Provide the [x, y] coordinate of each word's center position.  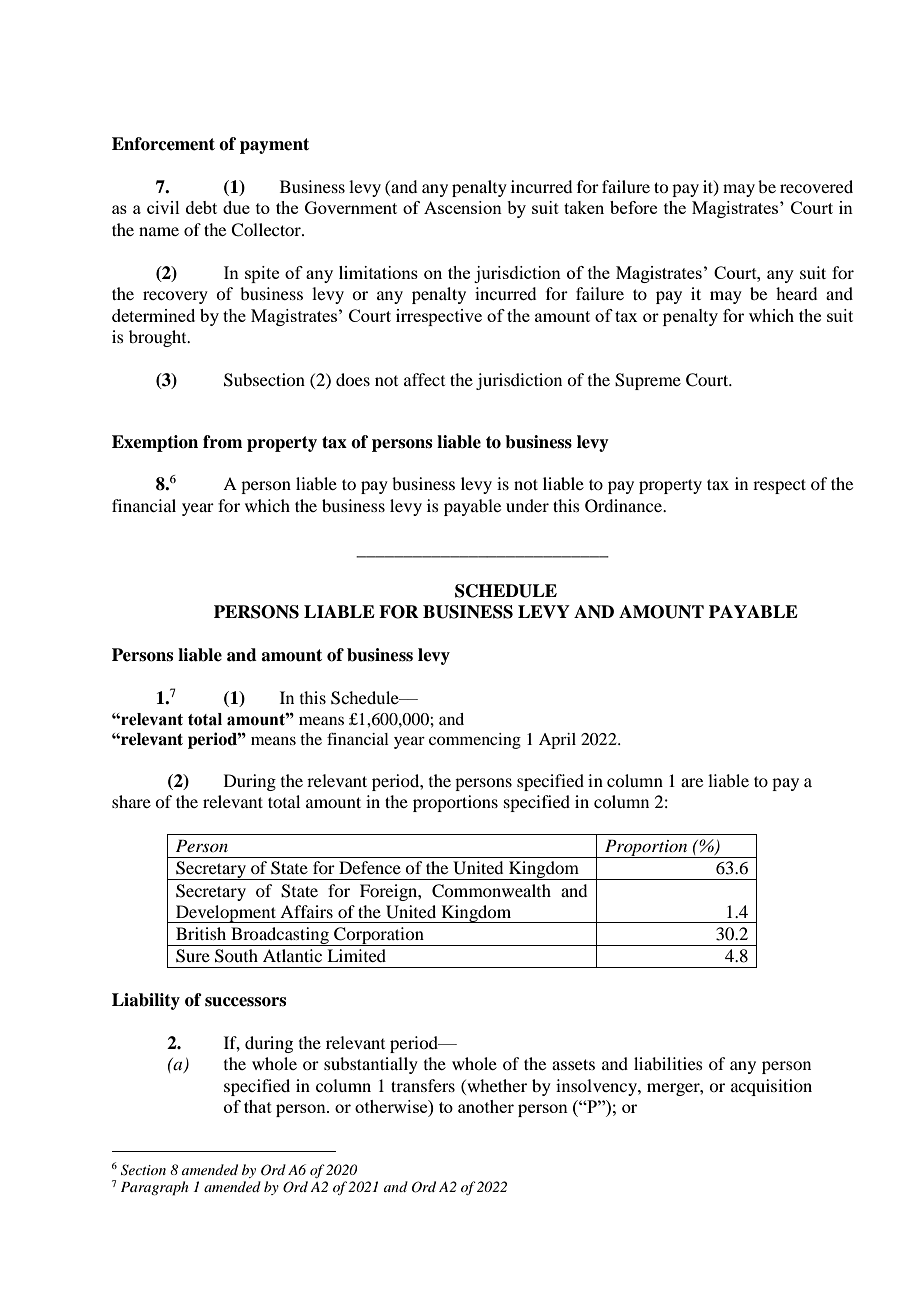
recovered [816, 186]
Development [226, 914]
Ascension [463, 207]
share [131, 801]
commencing [475, 741]
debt [201, 207]
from [222, 442]
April [557, 741]
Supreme [648, 381]
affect [424, 379]
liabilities [668, 1063]
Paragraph [154, 1188]
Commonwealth [491, 891]
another [486, 1106]
